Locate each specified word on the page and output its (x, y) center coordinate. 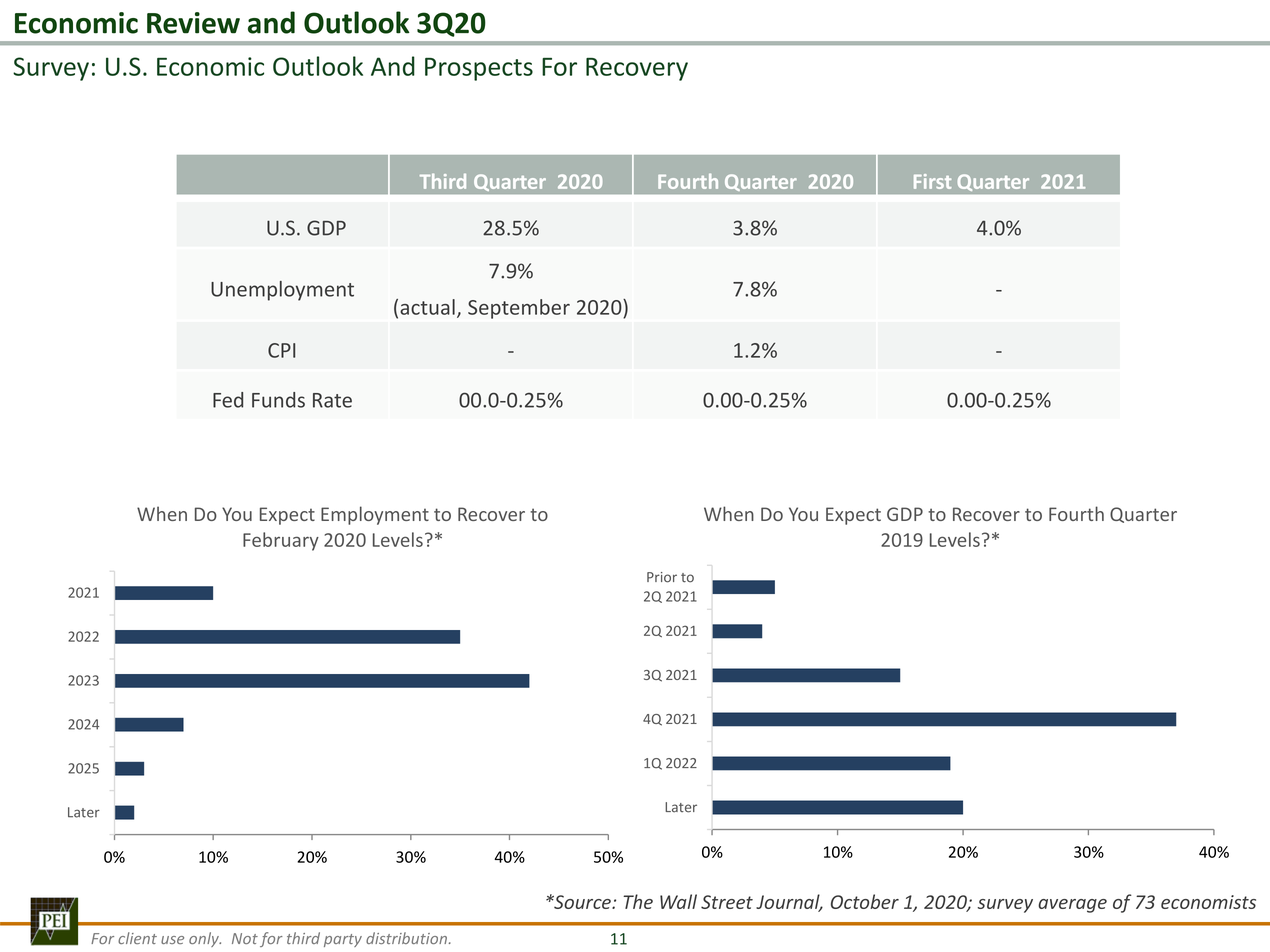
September (519, 309)
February (281, 541)
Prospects (479, 69)
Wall (678, 901)
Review (193, 23)
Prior (662, 577)
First (932, 181)
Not (245, 938)
